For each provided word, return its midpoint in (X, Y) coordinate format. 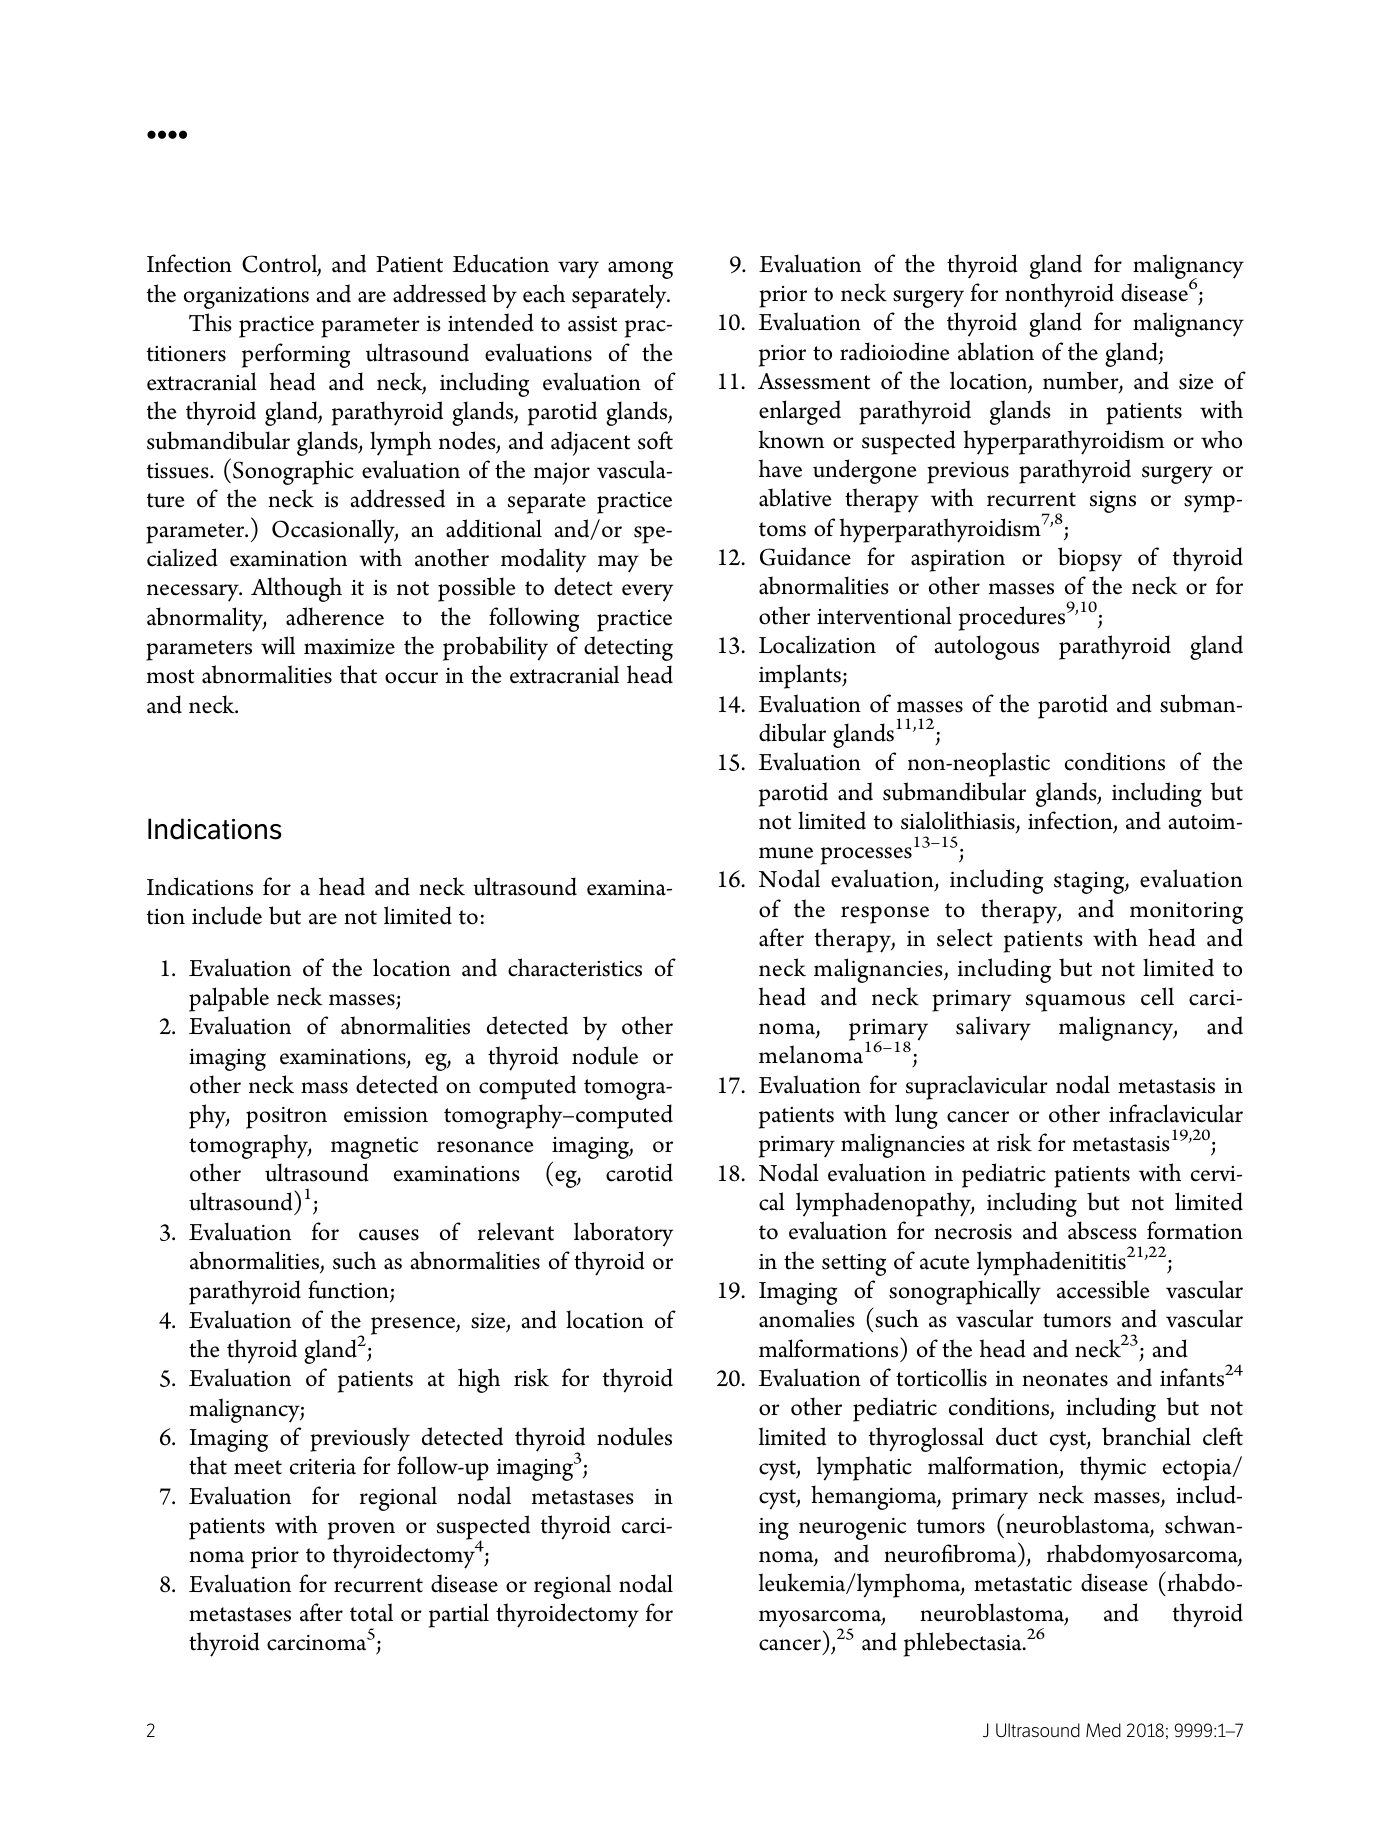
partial (459, 1615)
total (371, 1612)
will (278, 645)
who (1221, 439)
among (640, 270)
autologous (986, 647)
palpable (229, 999)
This (210, 322)
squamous (1075, 1003)
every (647, 593)
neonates (1065, 1379)
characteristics (575, 967)
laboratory (623, 1234)
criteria (323, 1467)
